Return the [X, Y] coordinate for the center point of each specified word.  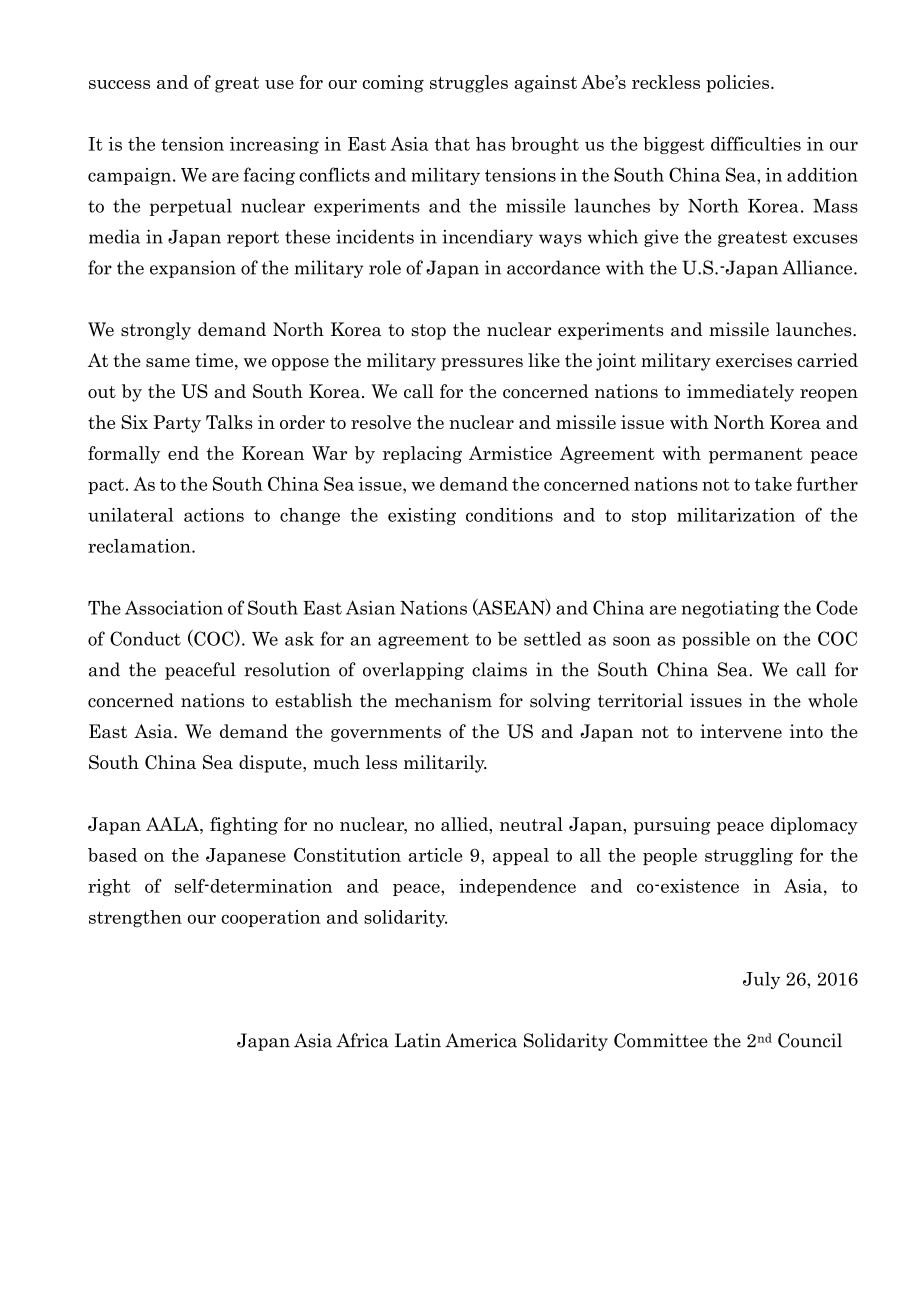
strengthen [135, 918]
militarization [736, 515]
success [119, 84]
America [481, 1040]
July [761, 980]
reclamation [140, 546]
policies [739, 84]
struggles [469, 84]
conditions [509, 515]
